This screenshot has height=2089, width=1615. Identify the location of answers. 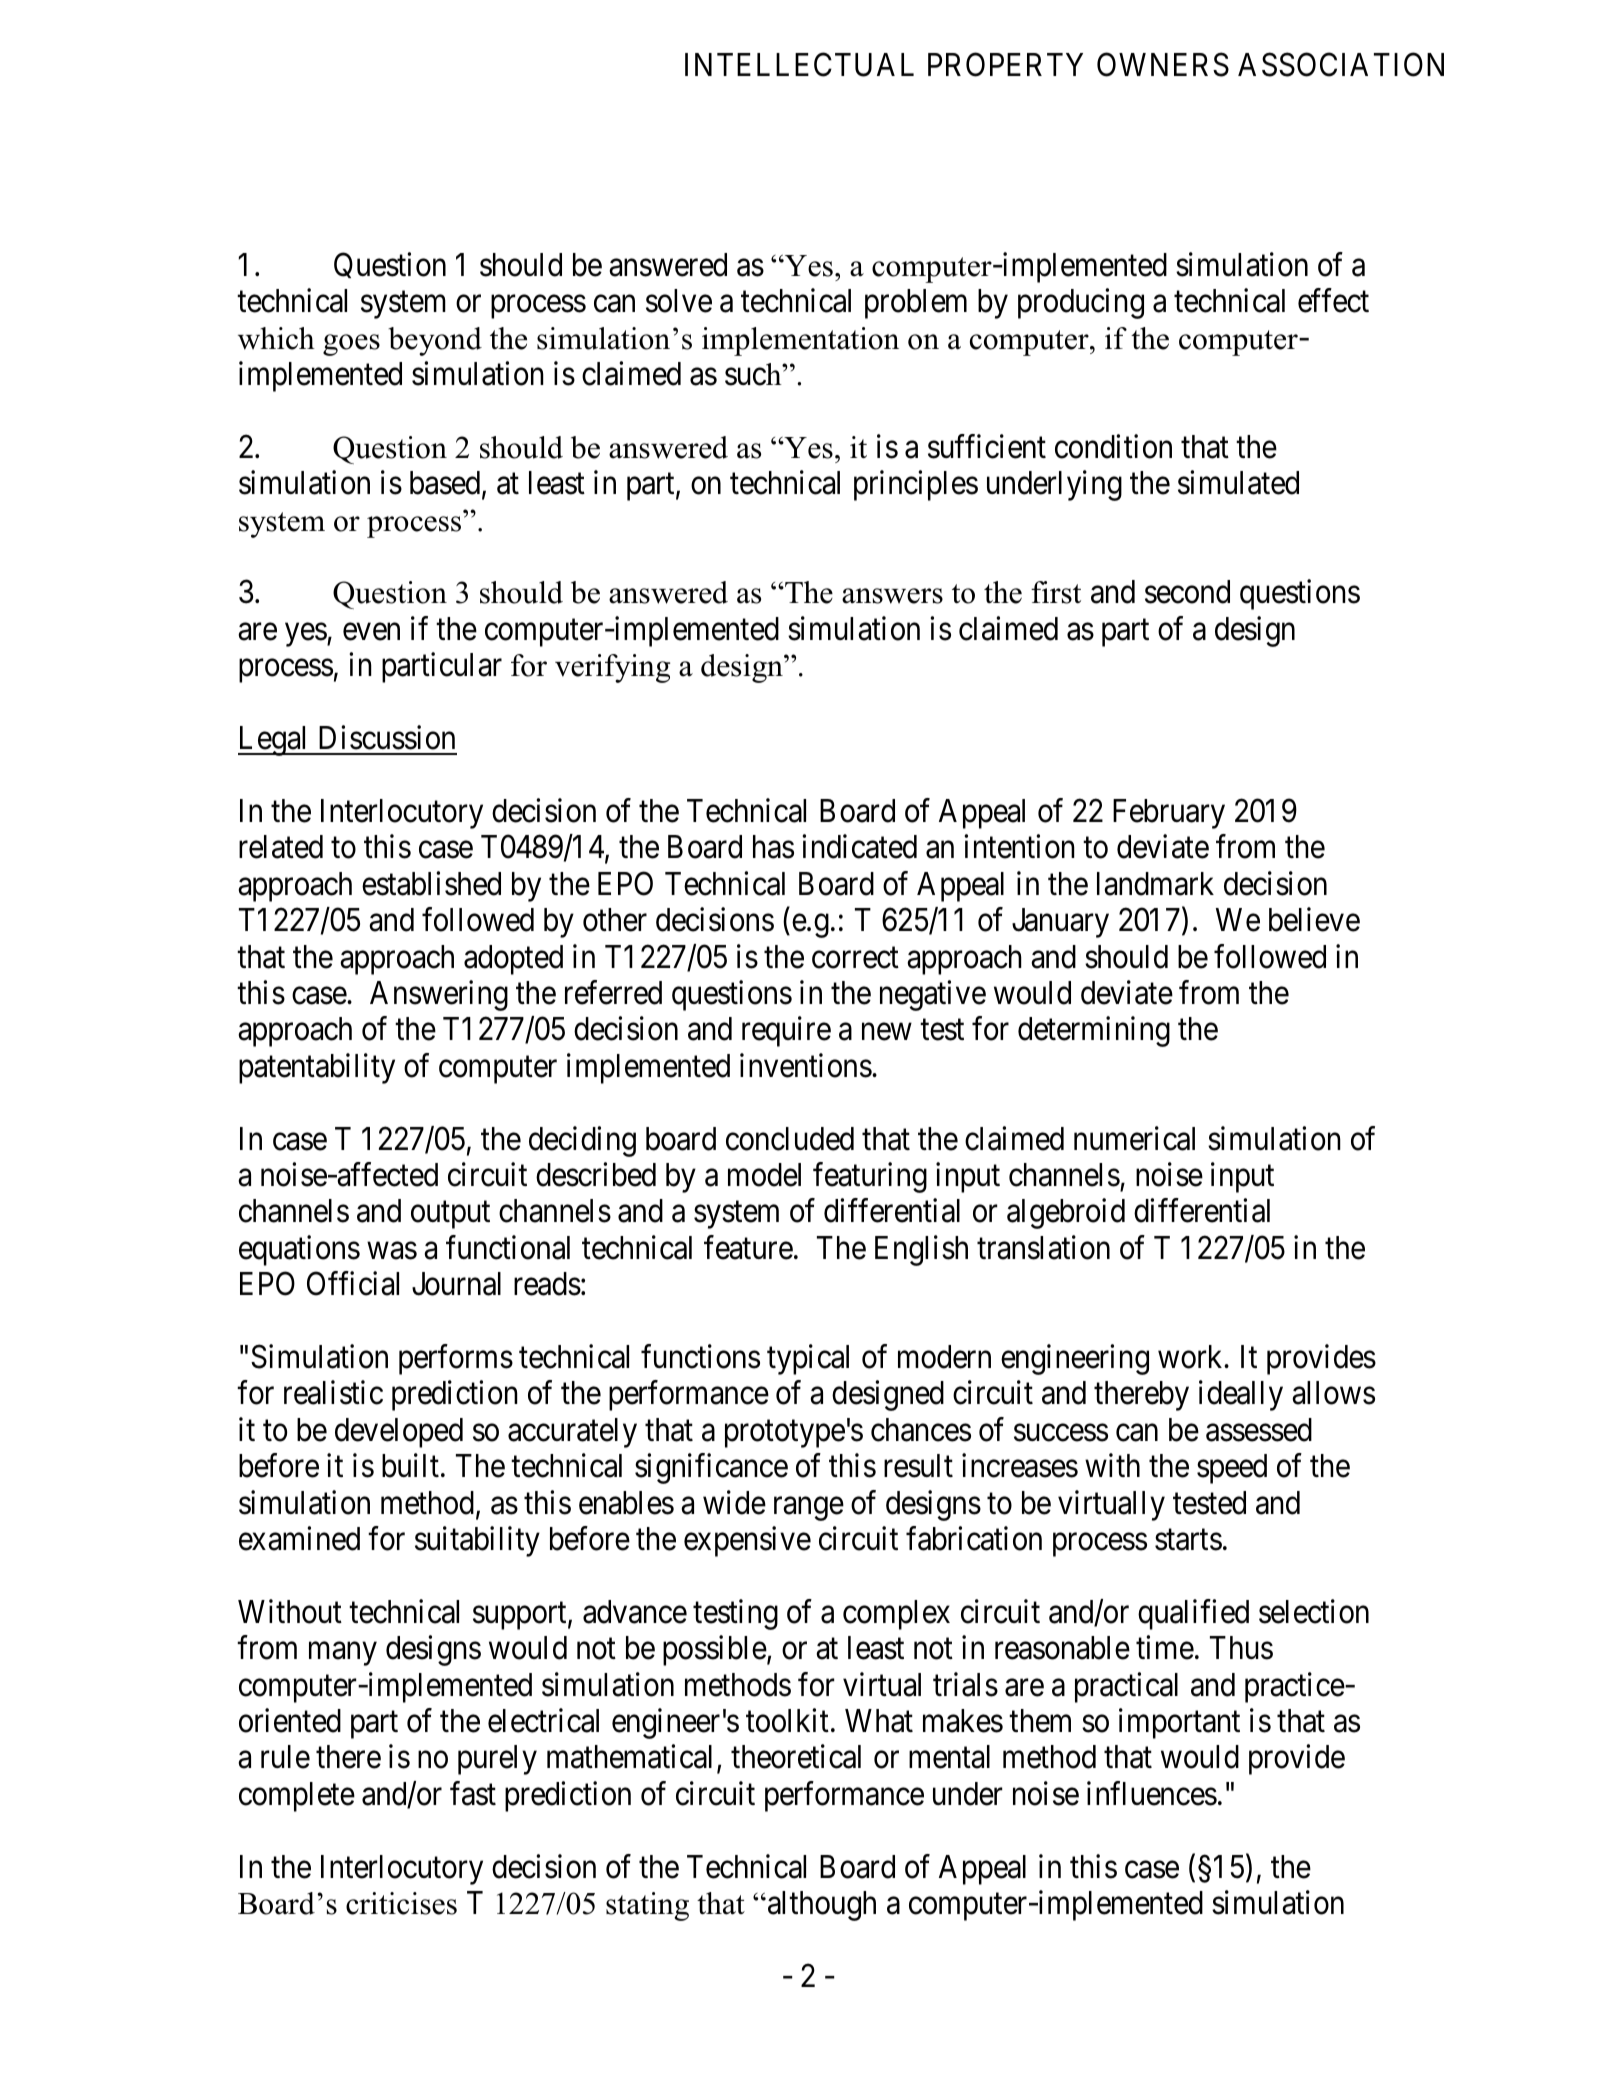
(892, 596).
